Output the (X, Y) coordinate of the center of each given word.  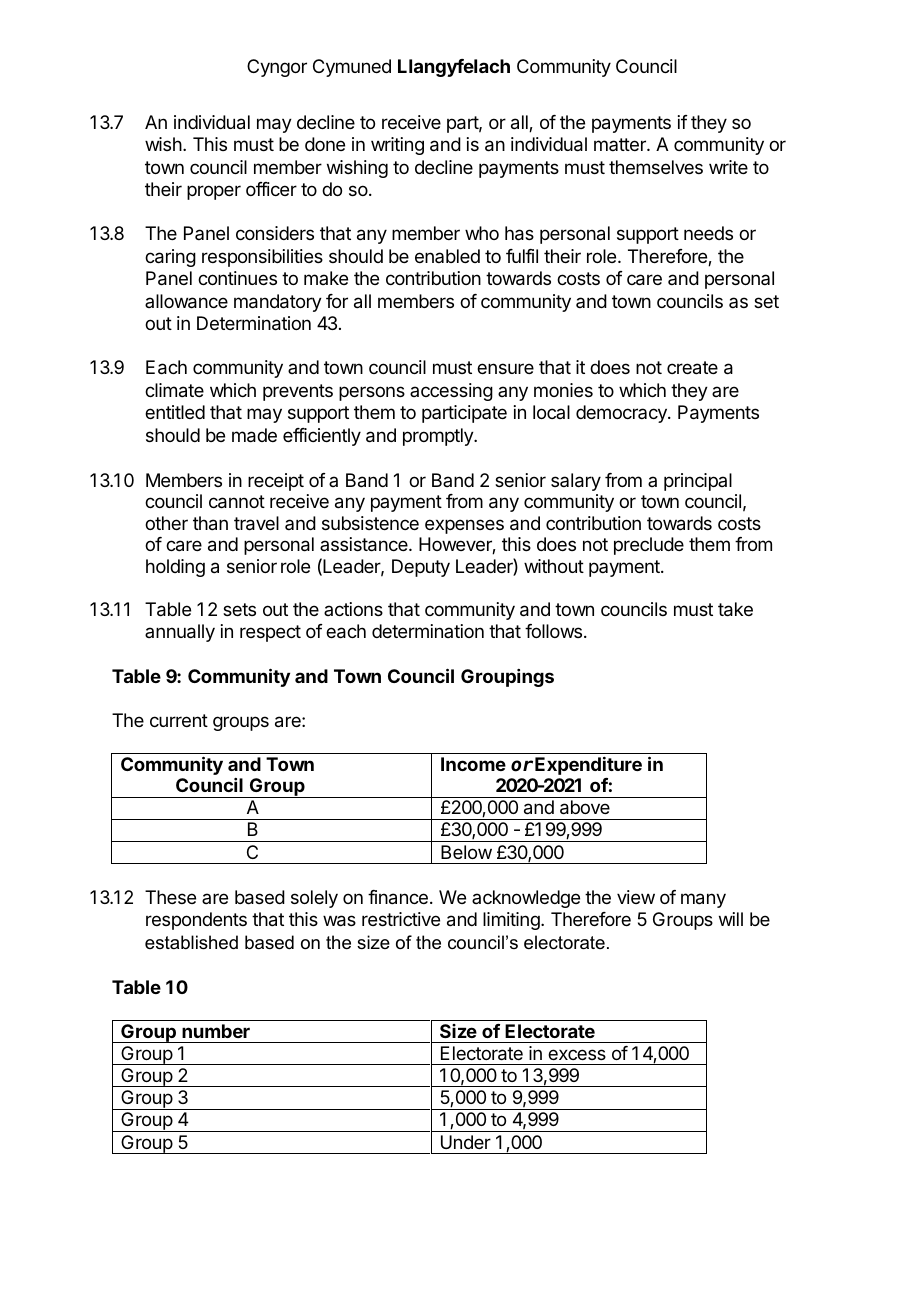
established (191, 942)
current (179, 720)
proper (214, 192)
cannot (237, 502)
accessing (451, 392)
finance (398, 897)
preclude (649, 546)
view (636, 897)
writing (397, 146)
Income (473, 764)
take (735, 609)
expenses (464, 526)
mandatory (278, 303)
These (170, 897)
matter (621, 144)
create (692, 368)
